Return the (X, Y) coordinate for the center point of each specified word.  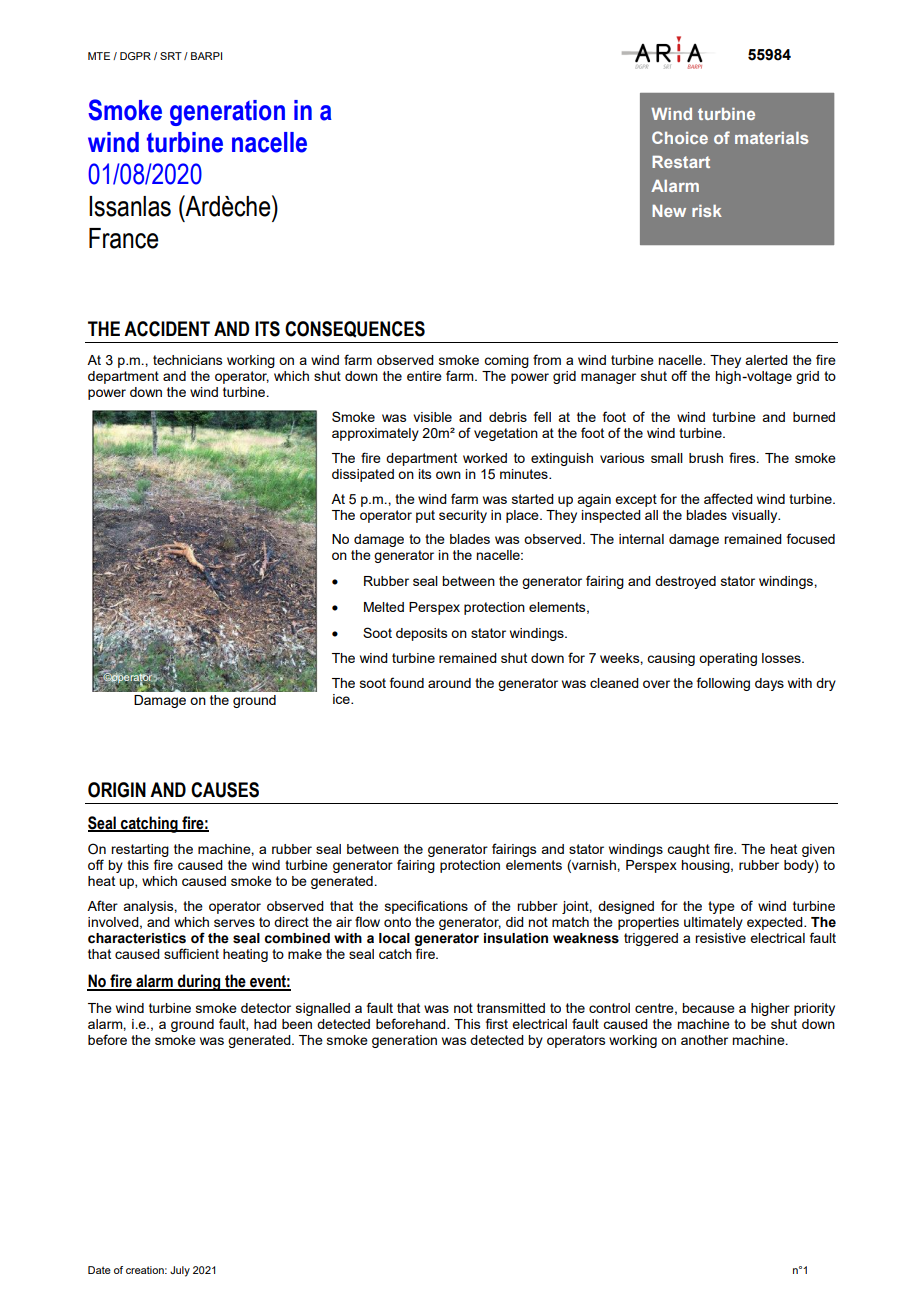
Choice (680, 137)
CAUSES (225, 790)
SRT (171, 56)
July (180, 1271)
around (449, 683)
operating (728, 659)
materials (771, 138)
